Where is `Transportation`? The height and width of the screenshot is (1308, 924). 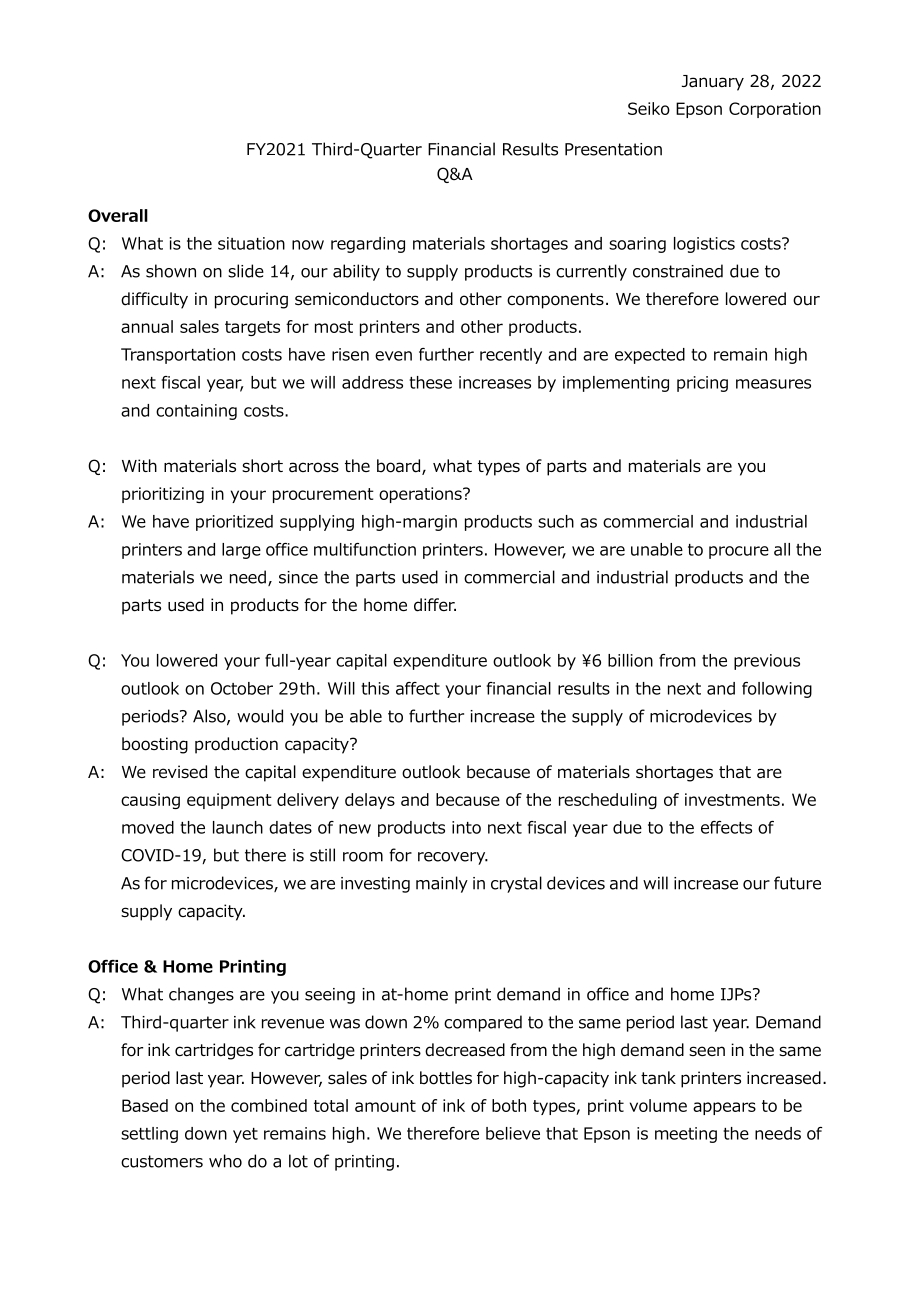
Transportation is located at coordinates (178, 356).
